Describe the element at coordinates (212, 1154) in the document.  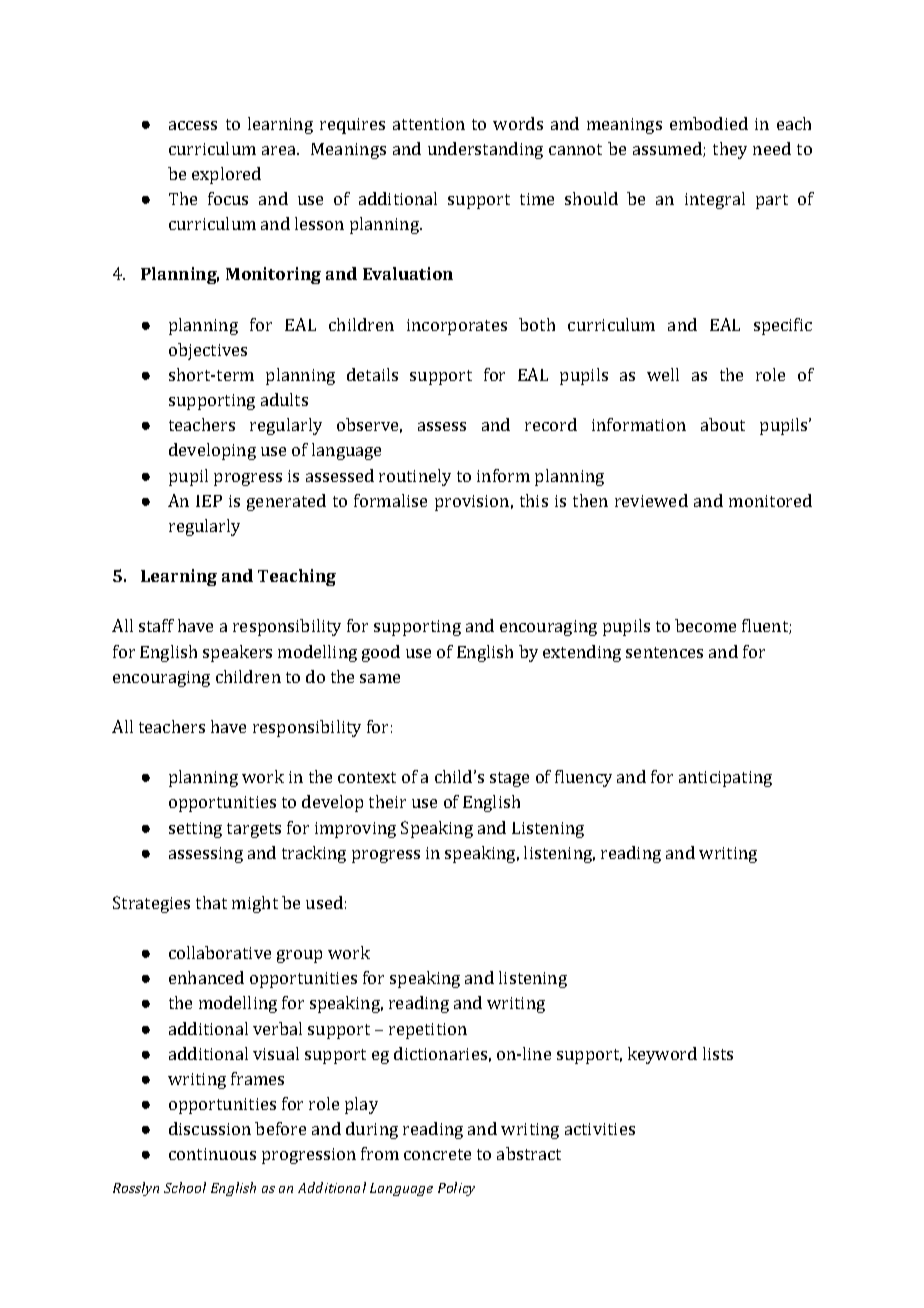
I see `continuous` at that location.
